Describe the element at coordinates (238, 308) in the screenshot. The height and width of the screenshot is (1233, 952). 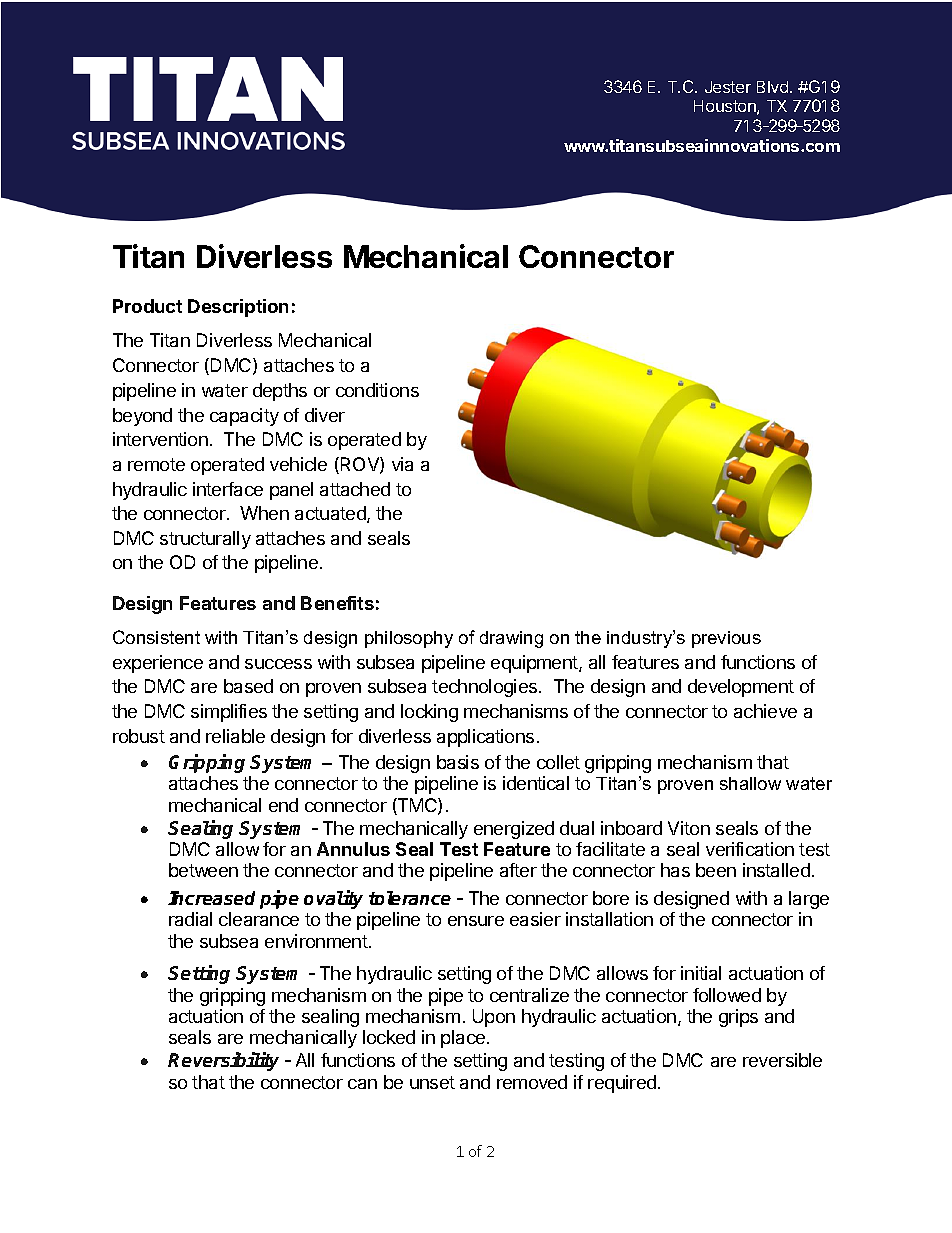
I see `Description` at that location.
